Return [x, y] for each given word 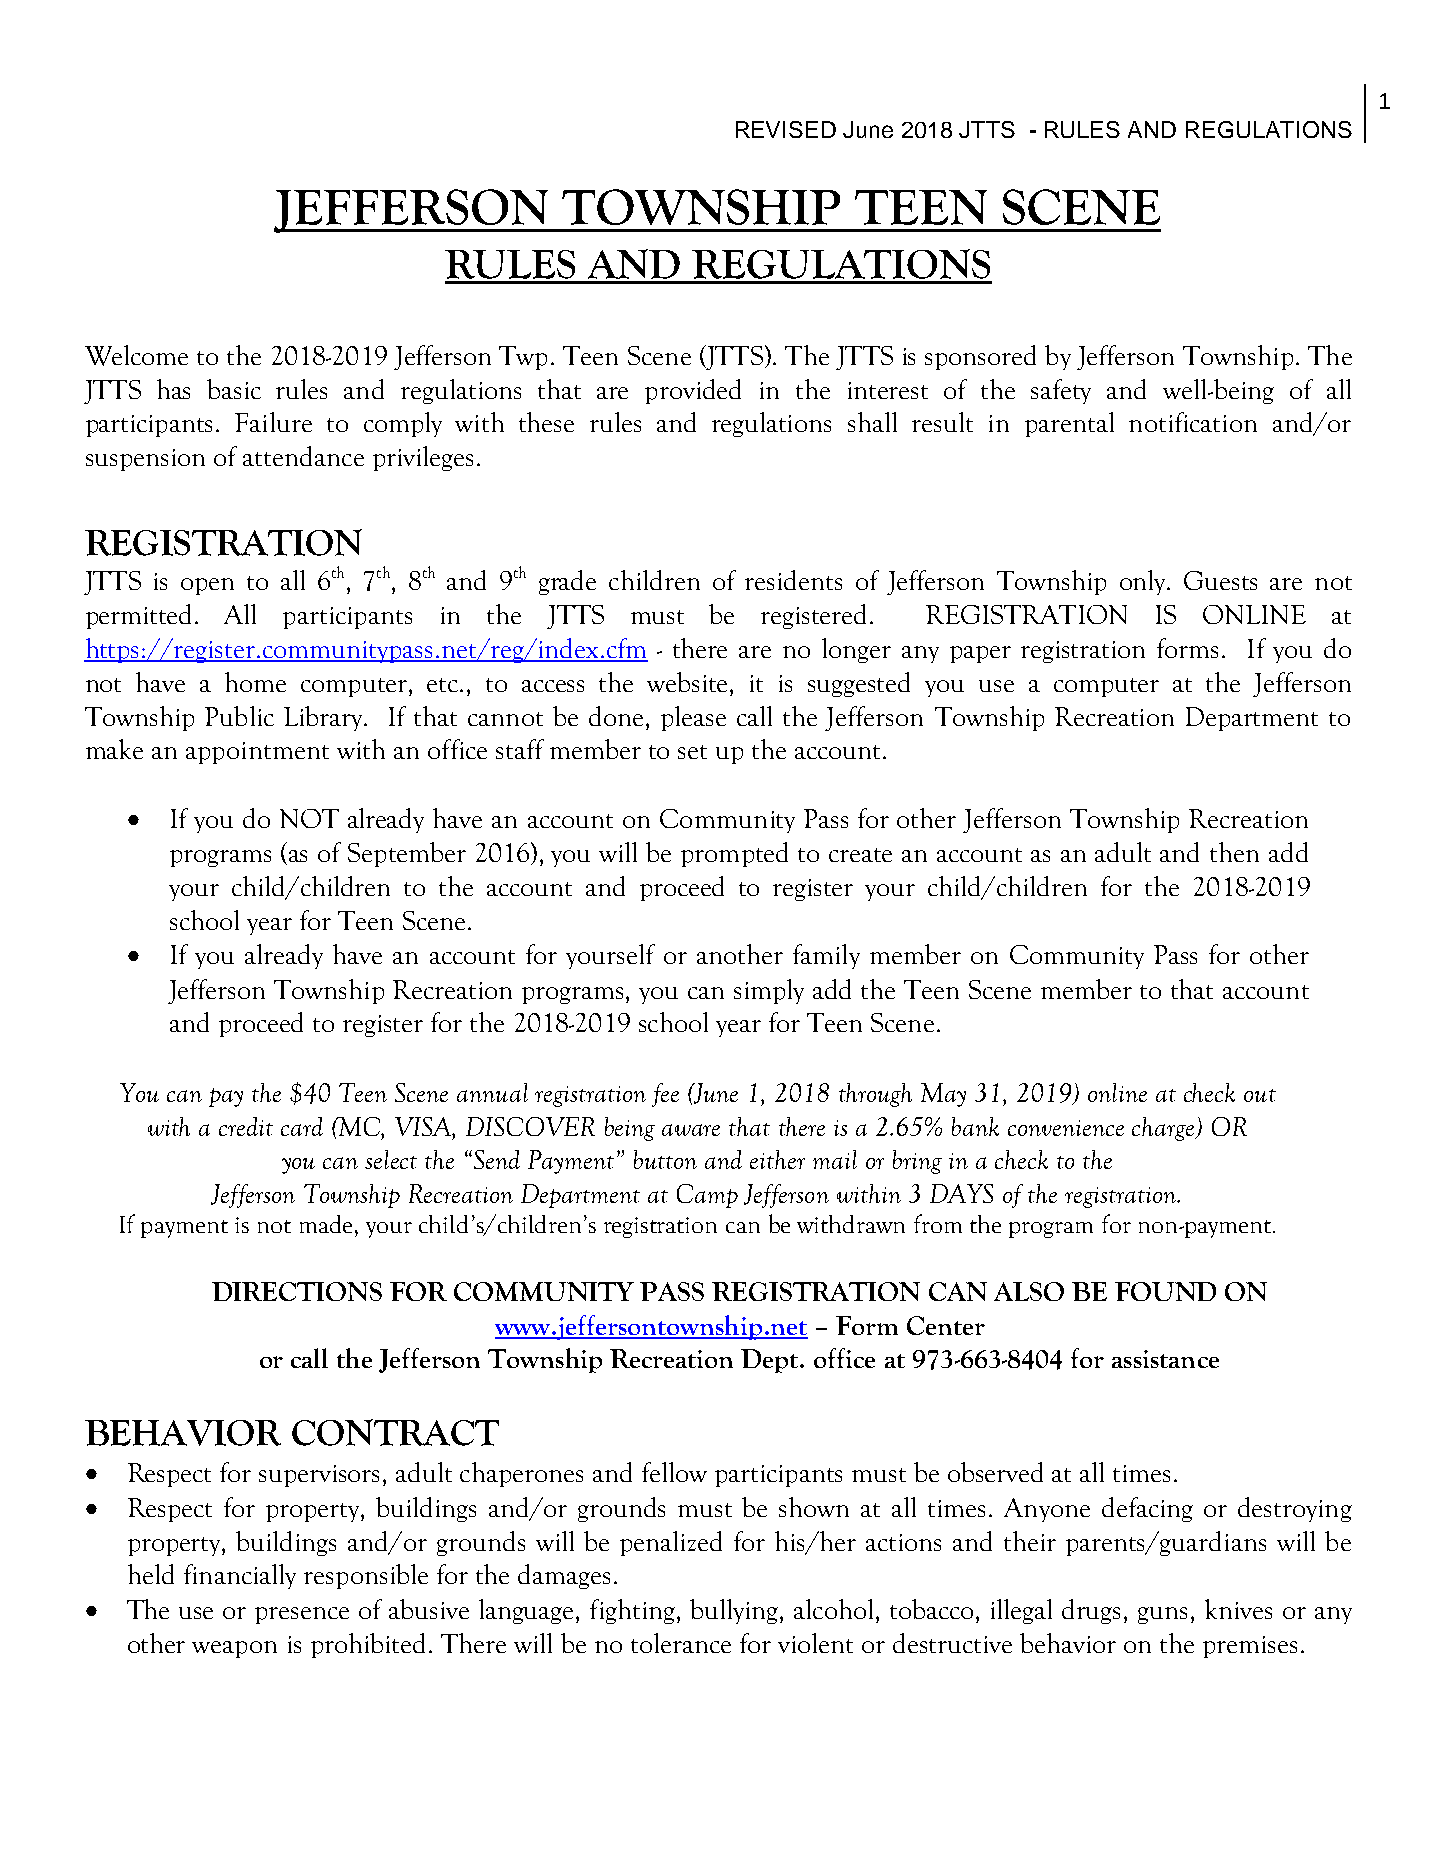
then [1234, 852]
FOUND [1165, 1291]
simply [769, 991]
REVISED [786, 129]
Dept [771, 1361]
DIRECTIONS [297, 1291]
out [1260, 1095]
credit [246, 1126]
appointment [257, 753]
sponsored [980, 357]
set [692, 752]
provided [693, 391]
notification [1193, 422]
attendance [303, 456]
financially [240, 1576]
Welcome [136, 355]
